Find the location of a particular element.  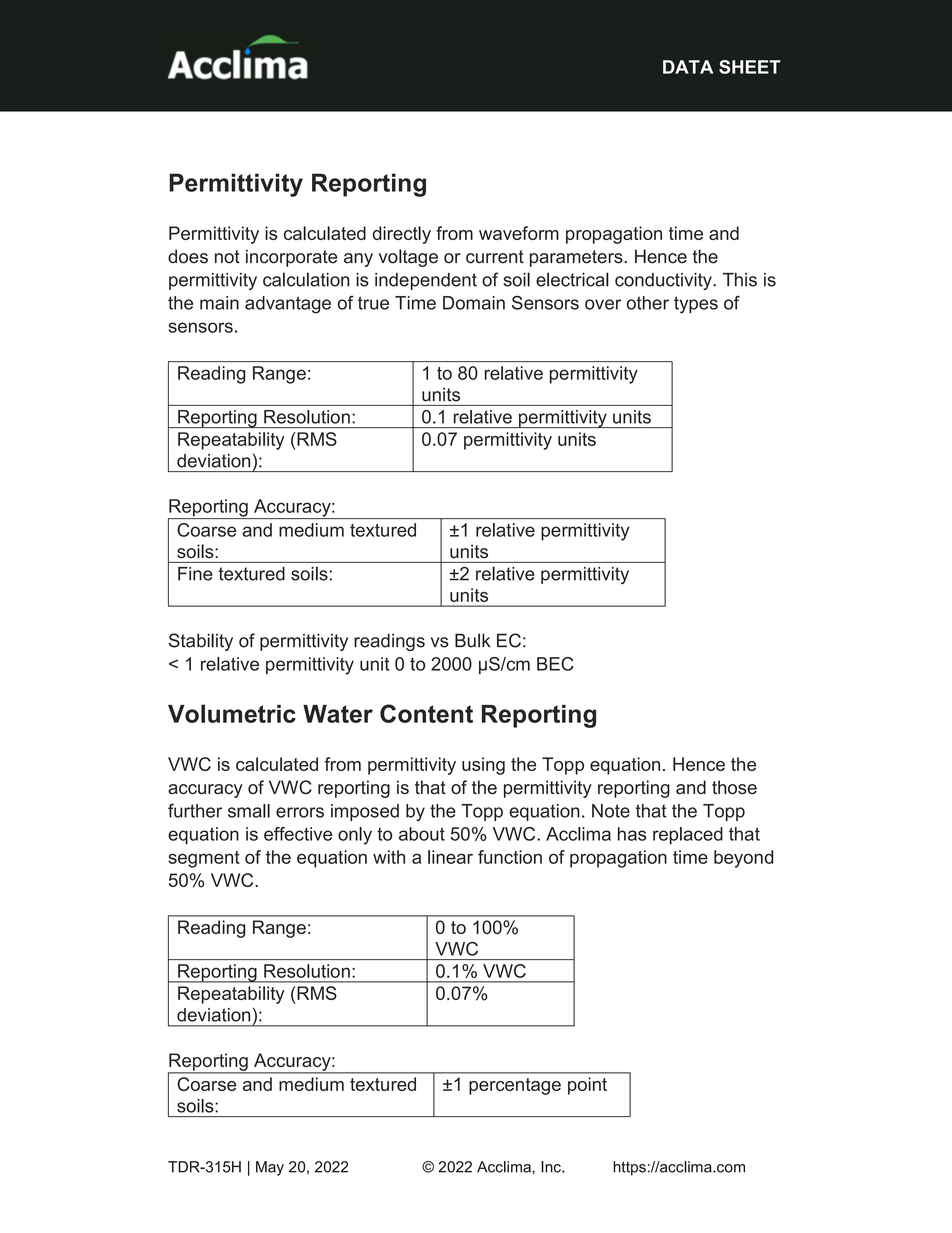

incorporate is located at coordinates (291, 258).
